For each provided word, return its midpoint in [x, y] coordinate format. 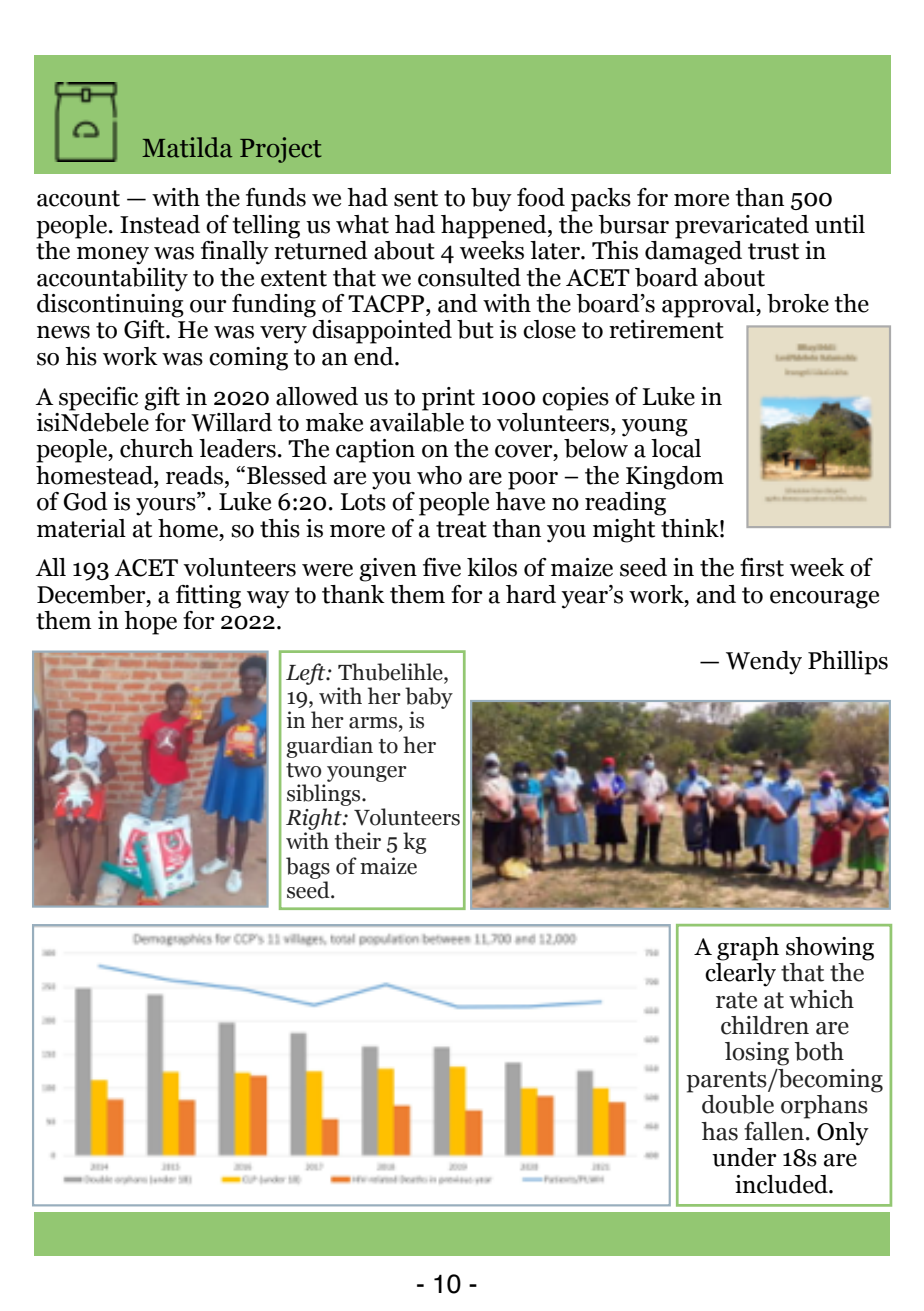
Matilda [187, 147]
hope [150, 623]
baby [429, 698]
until [840, 224]
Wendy [764, 663]
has [719, 1131]
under [744, 1157]
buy [491, 200]
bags [308, 868]
